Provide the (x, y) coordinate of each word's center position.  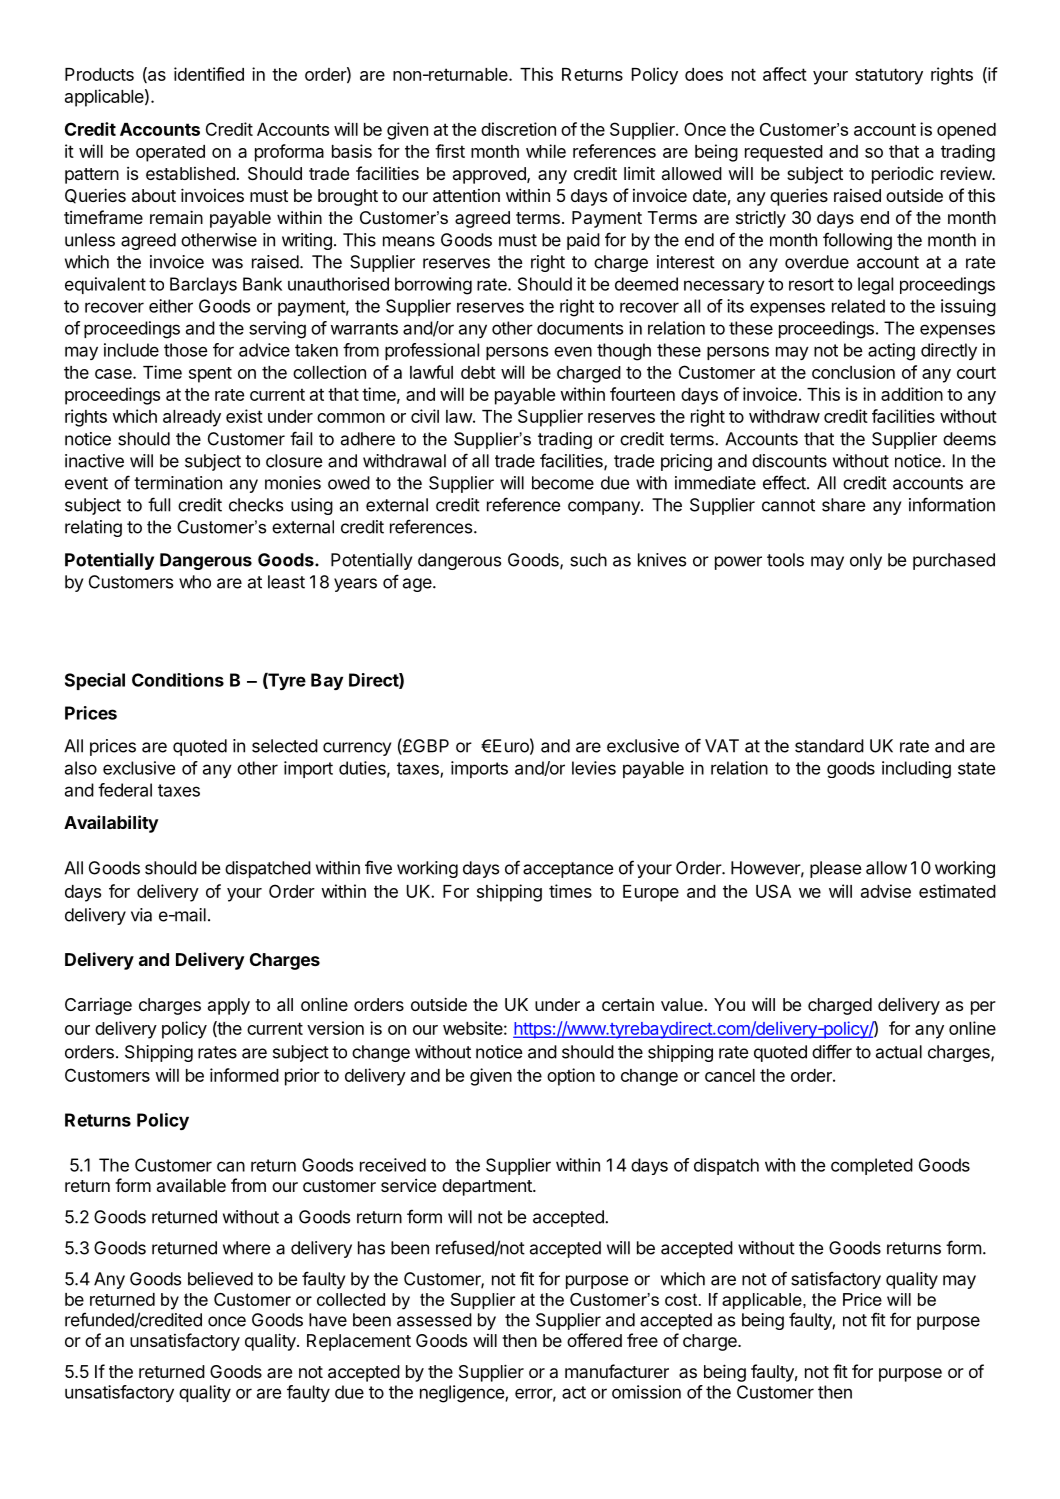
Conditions (178, 680)
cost (682, 1299)
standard (829, 746)
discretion (518, 129)
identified (209, 74)
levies (594, 768)
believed (220, 1279)
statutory (889, 76)
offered (594, 1340)
